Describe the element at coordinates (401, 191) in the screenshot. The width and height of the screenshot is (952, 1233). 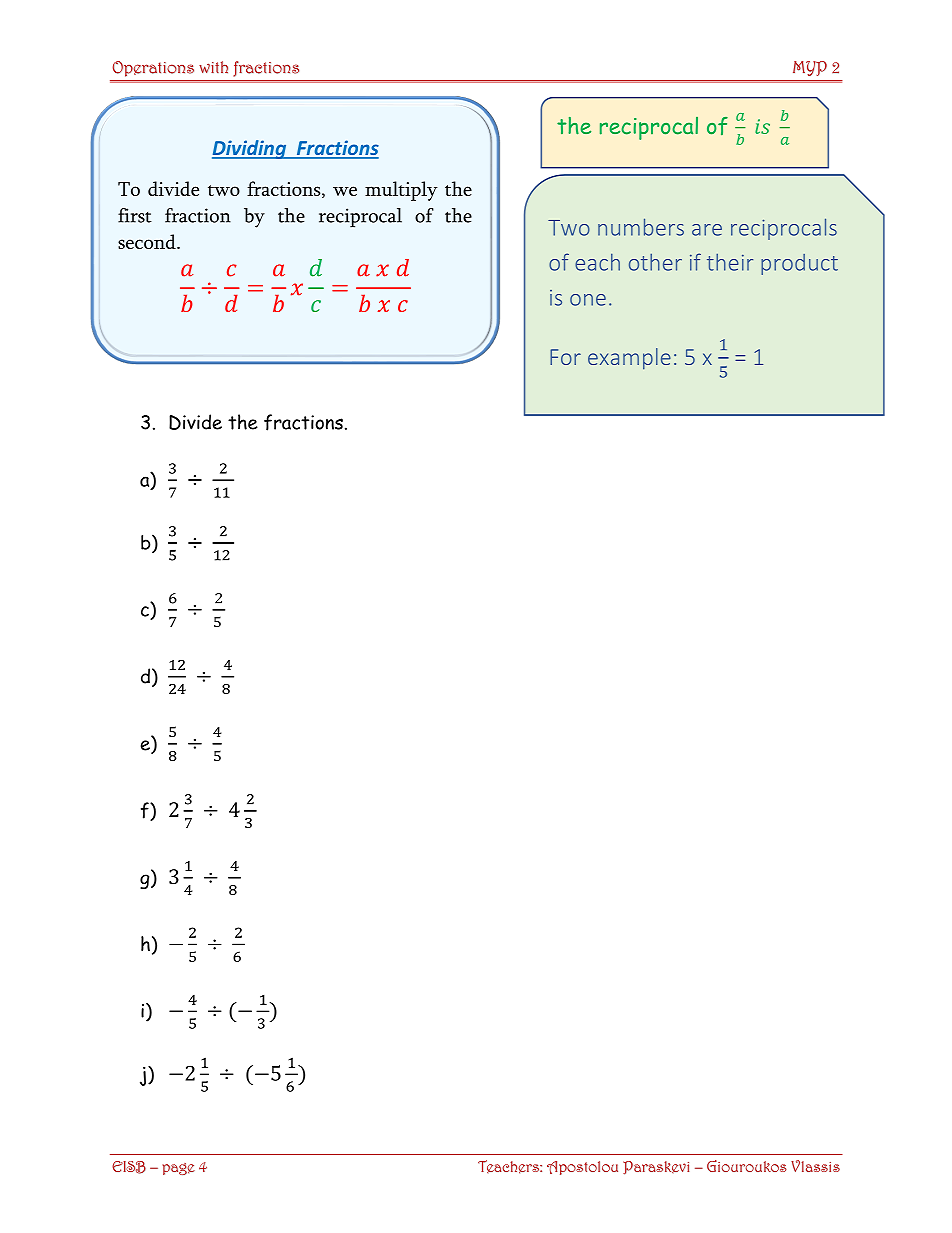
I see `multiply` at that location.
